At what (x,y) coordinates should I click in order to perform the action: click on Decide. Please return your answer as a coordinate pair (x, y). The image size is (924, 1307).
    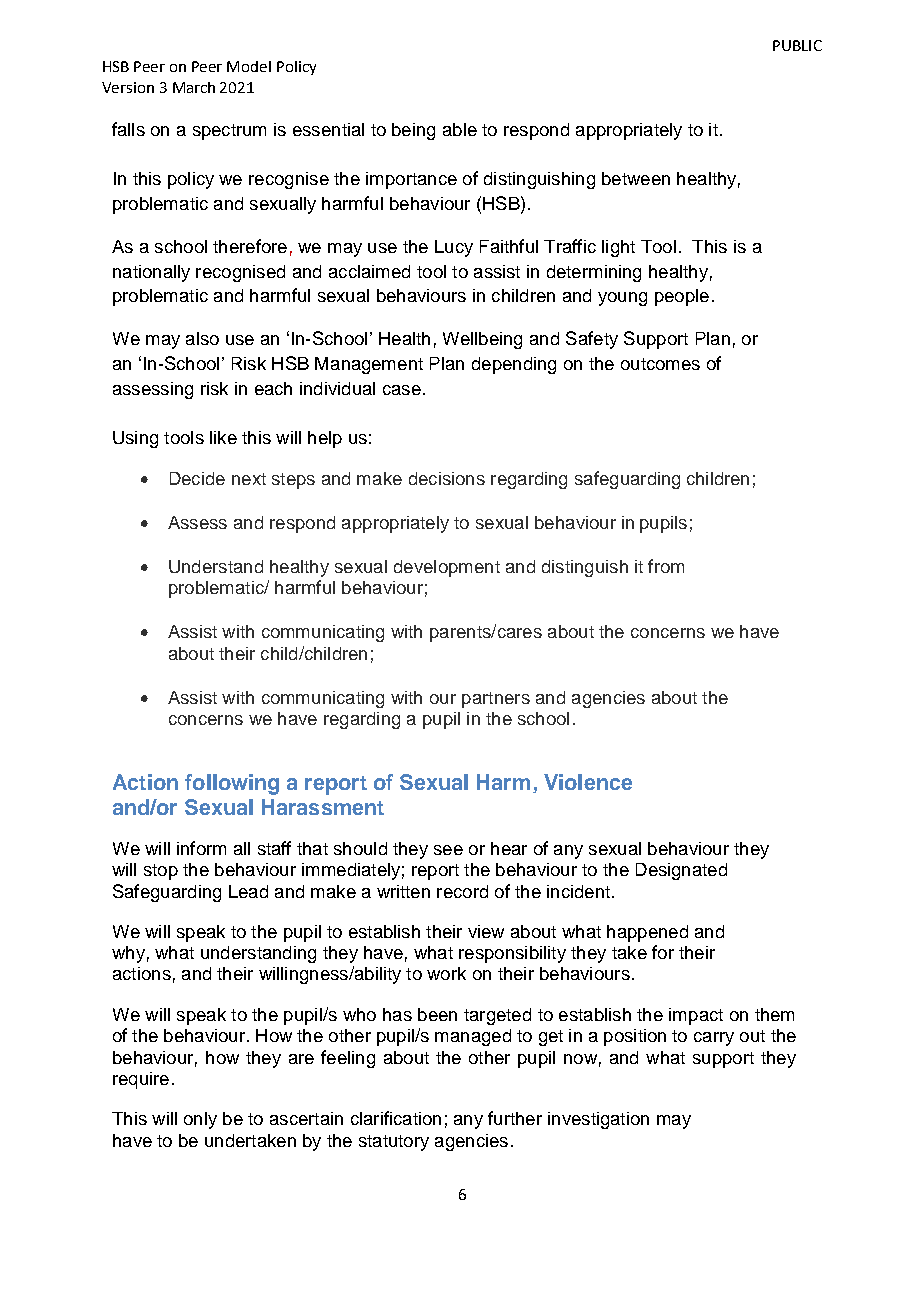
    Looking at the image, I should click on (197, 478).
